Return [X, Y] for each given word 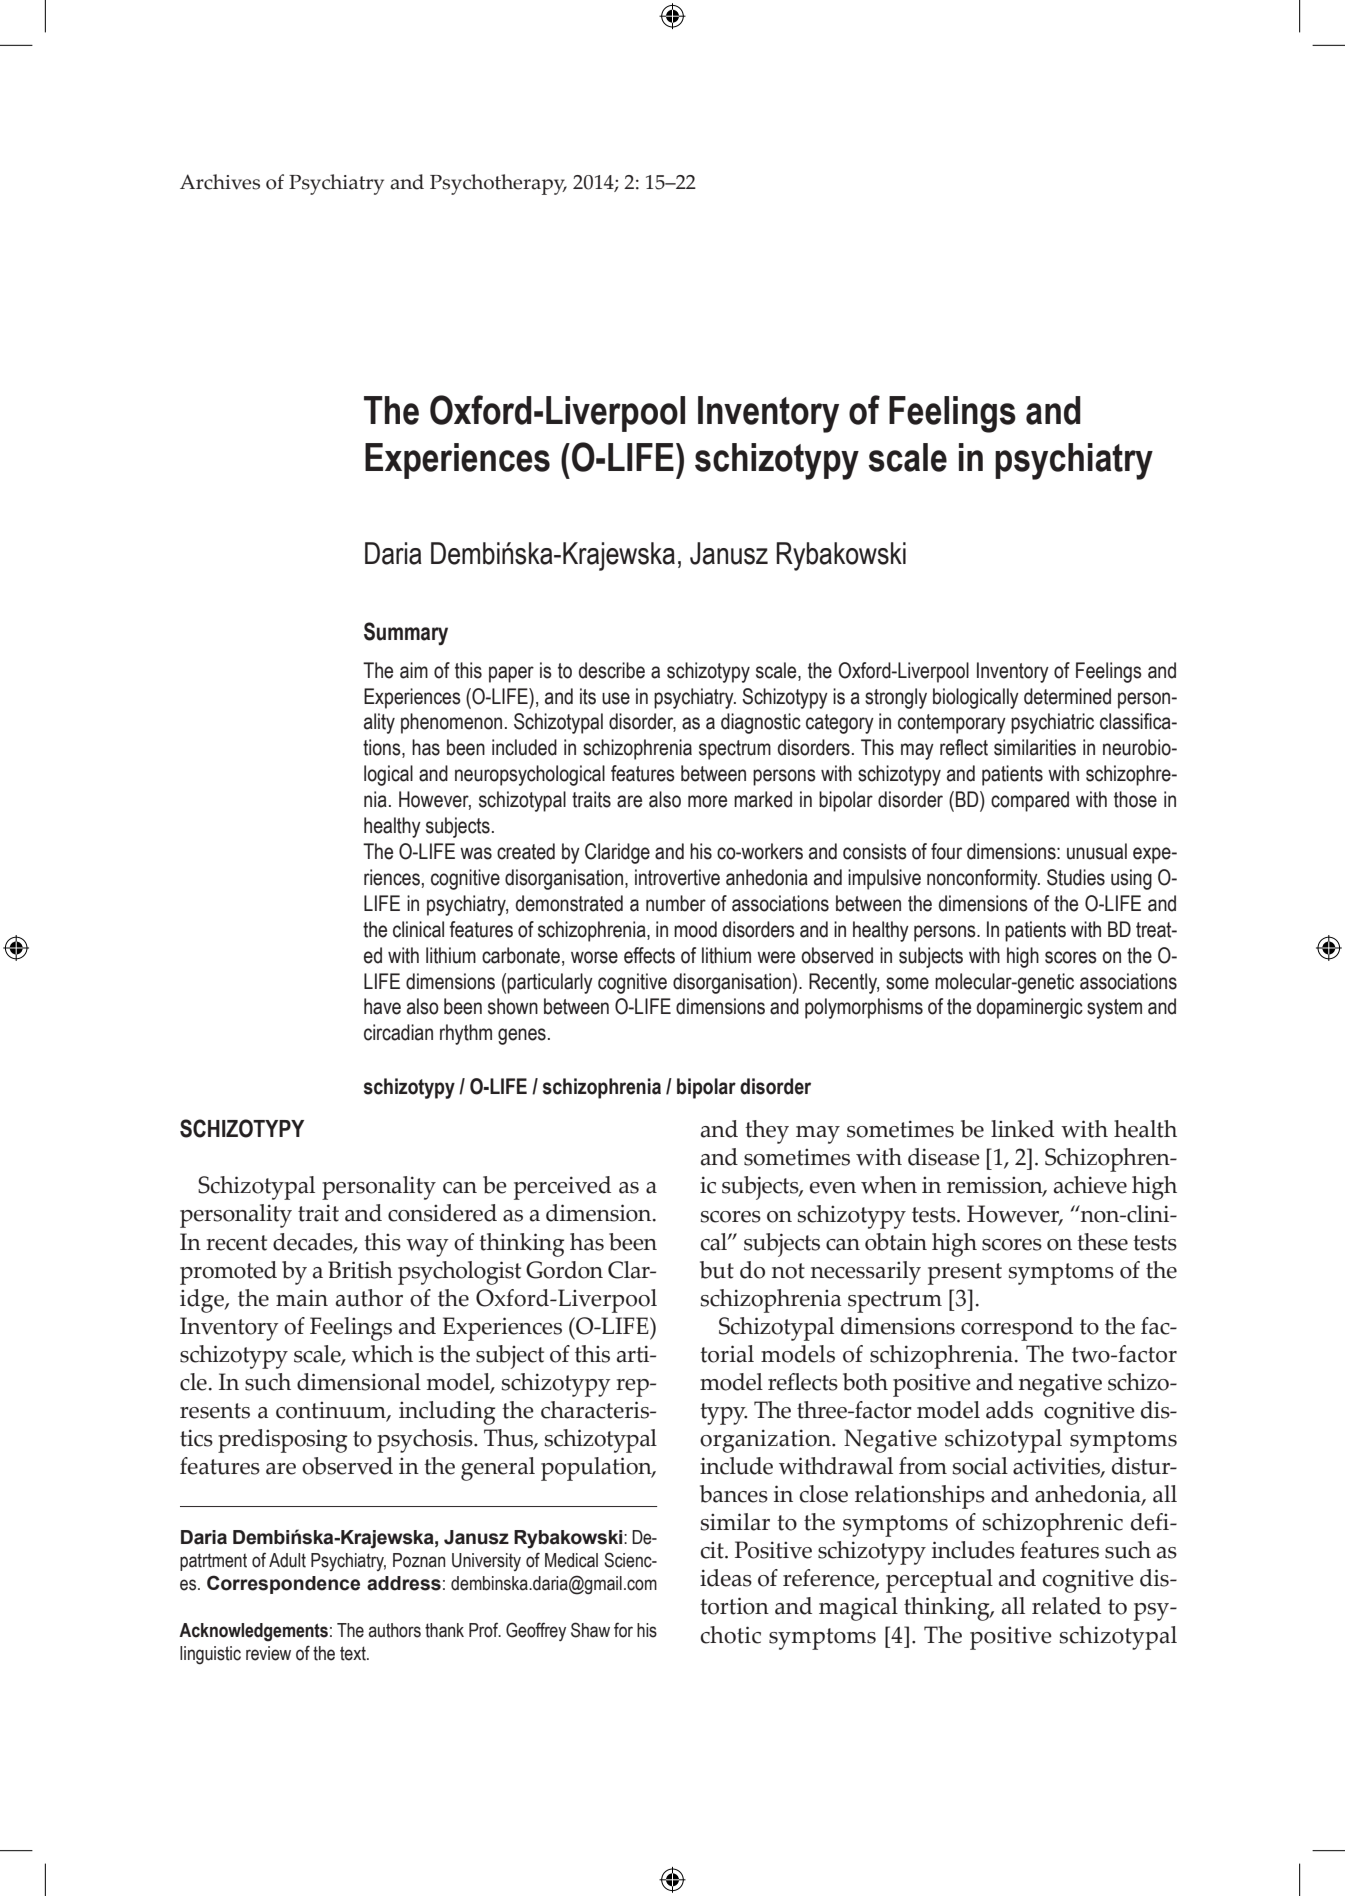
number [676, 903]
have [382, 1006]
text [354, 1653]
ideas [726, 1578]
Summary [406, 633]
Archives [220, 182]
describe [612, 670]
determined [1067, 696]
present [965, 1274]
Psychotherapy [498, 184]
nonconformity [983, 879]
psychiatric [1052, 723]
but [717, 1270]
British [360, 1270]
